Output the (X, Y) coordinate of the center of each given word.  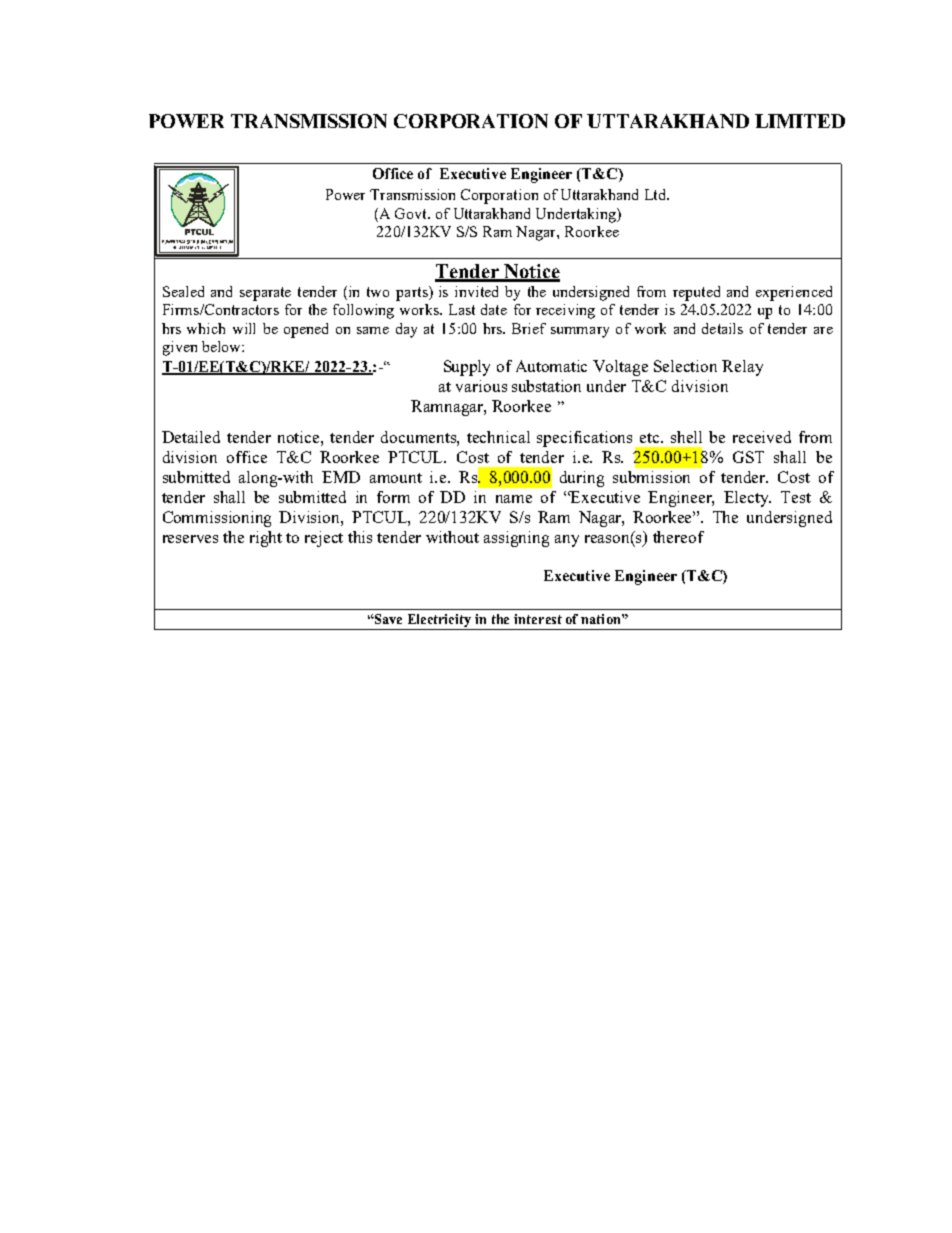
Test (796, 497)
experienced (794, 293)
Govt (412, 213)
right (266, 539)
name (514, 499)
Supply (467, 368)
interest (538, 619)
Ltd (656, 194)
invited (476, 291)
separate (265, 294)
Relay (742, 368)
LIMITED (800, 121)
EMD (341, 477)
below (222, 346)
